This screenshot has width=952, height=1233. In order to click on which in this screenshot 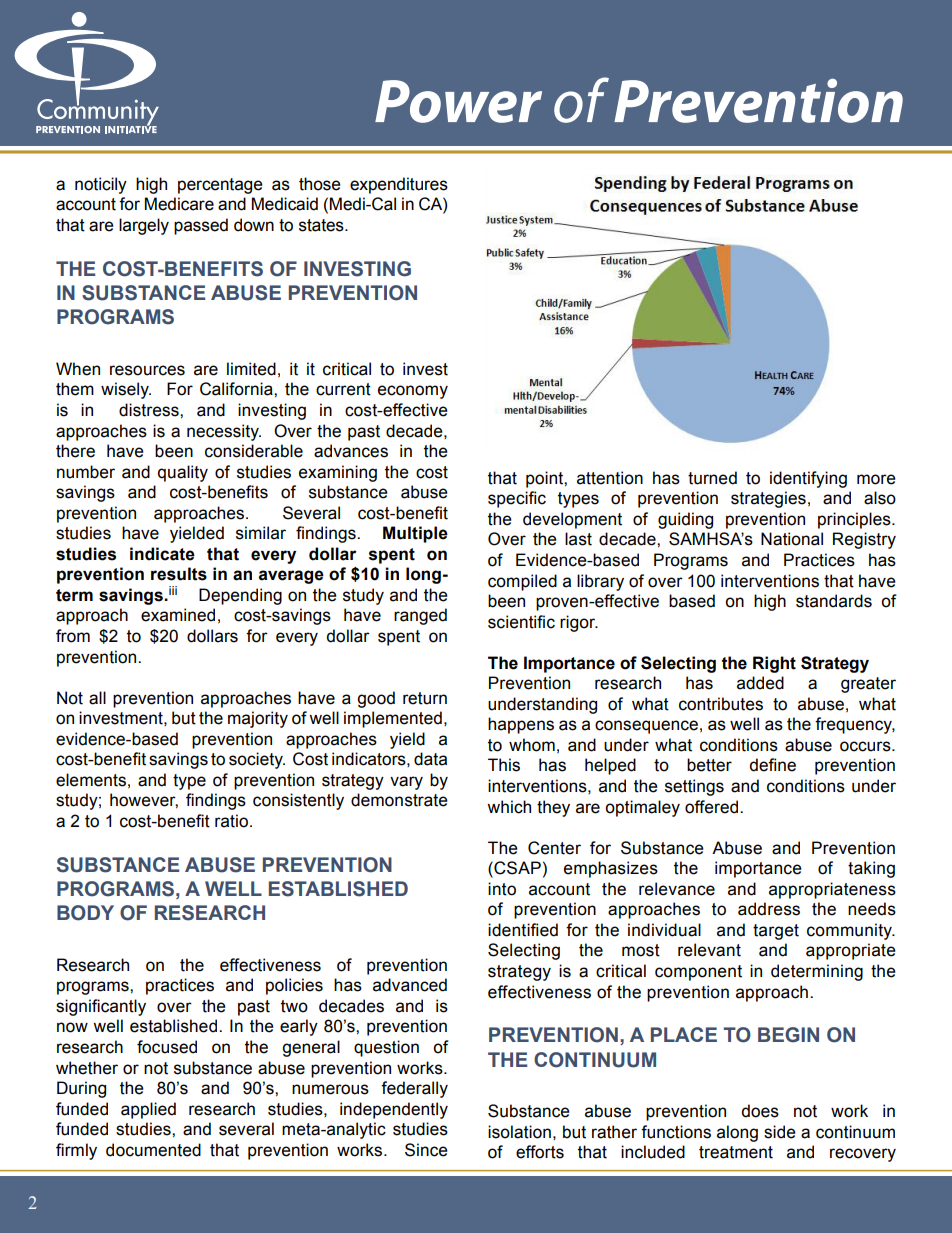, I will do `click(509, 807)`.
